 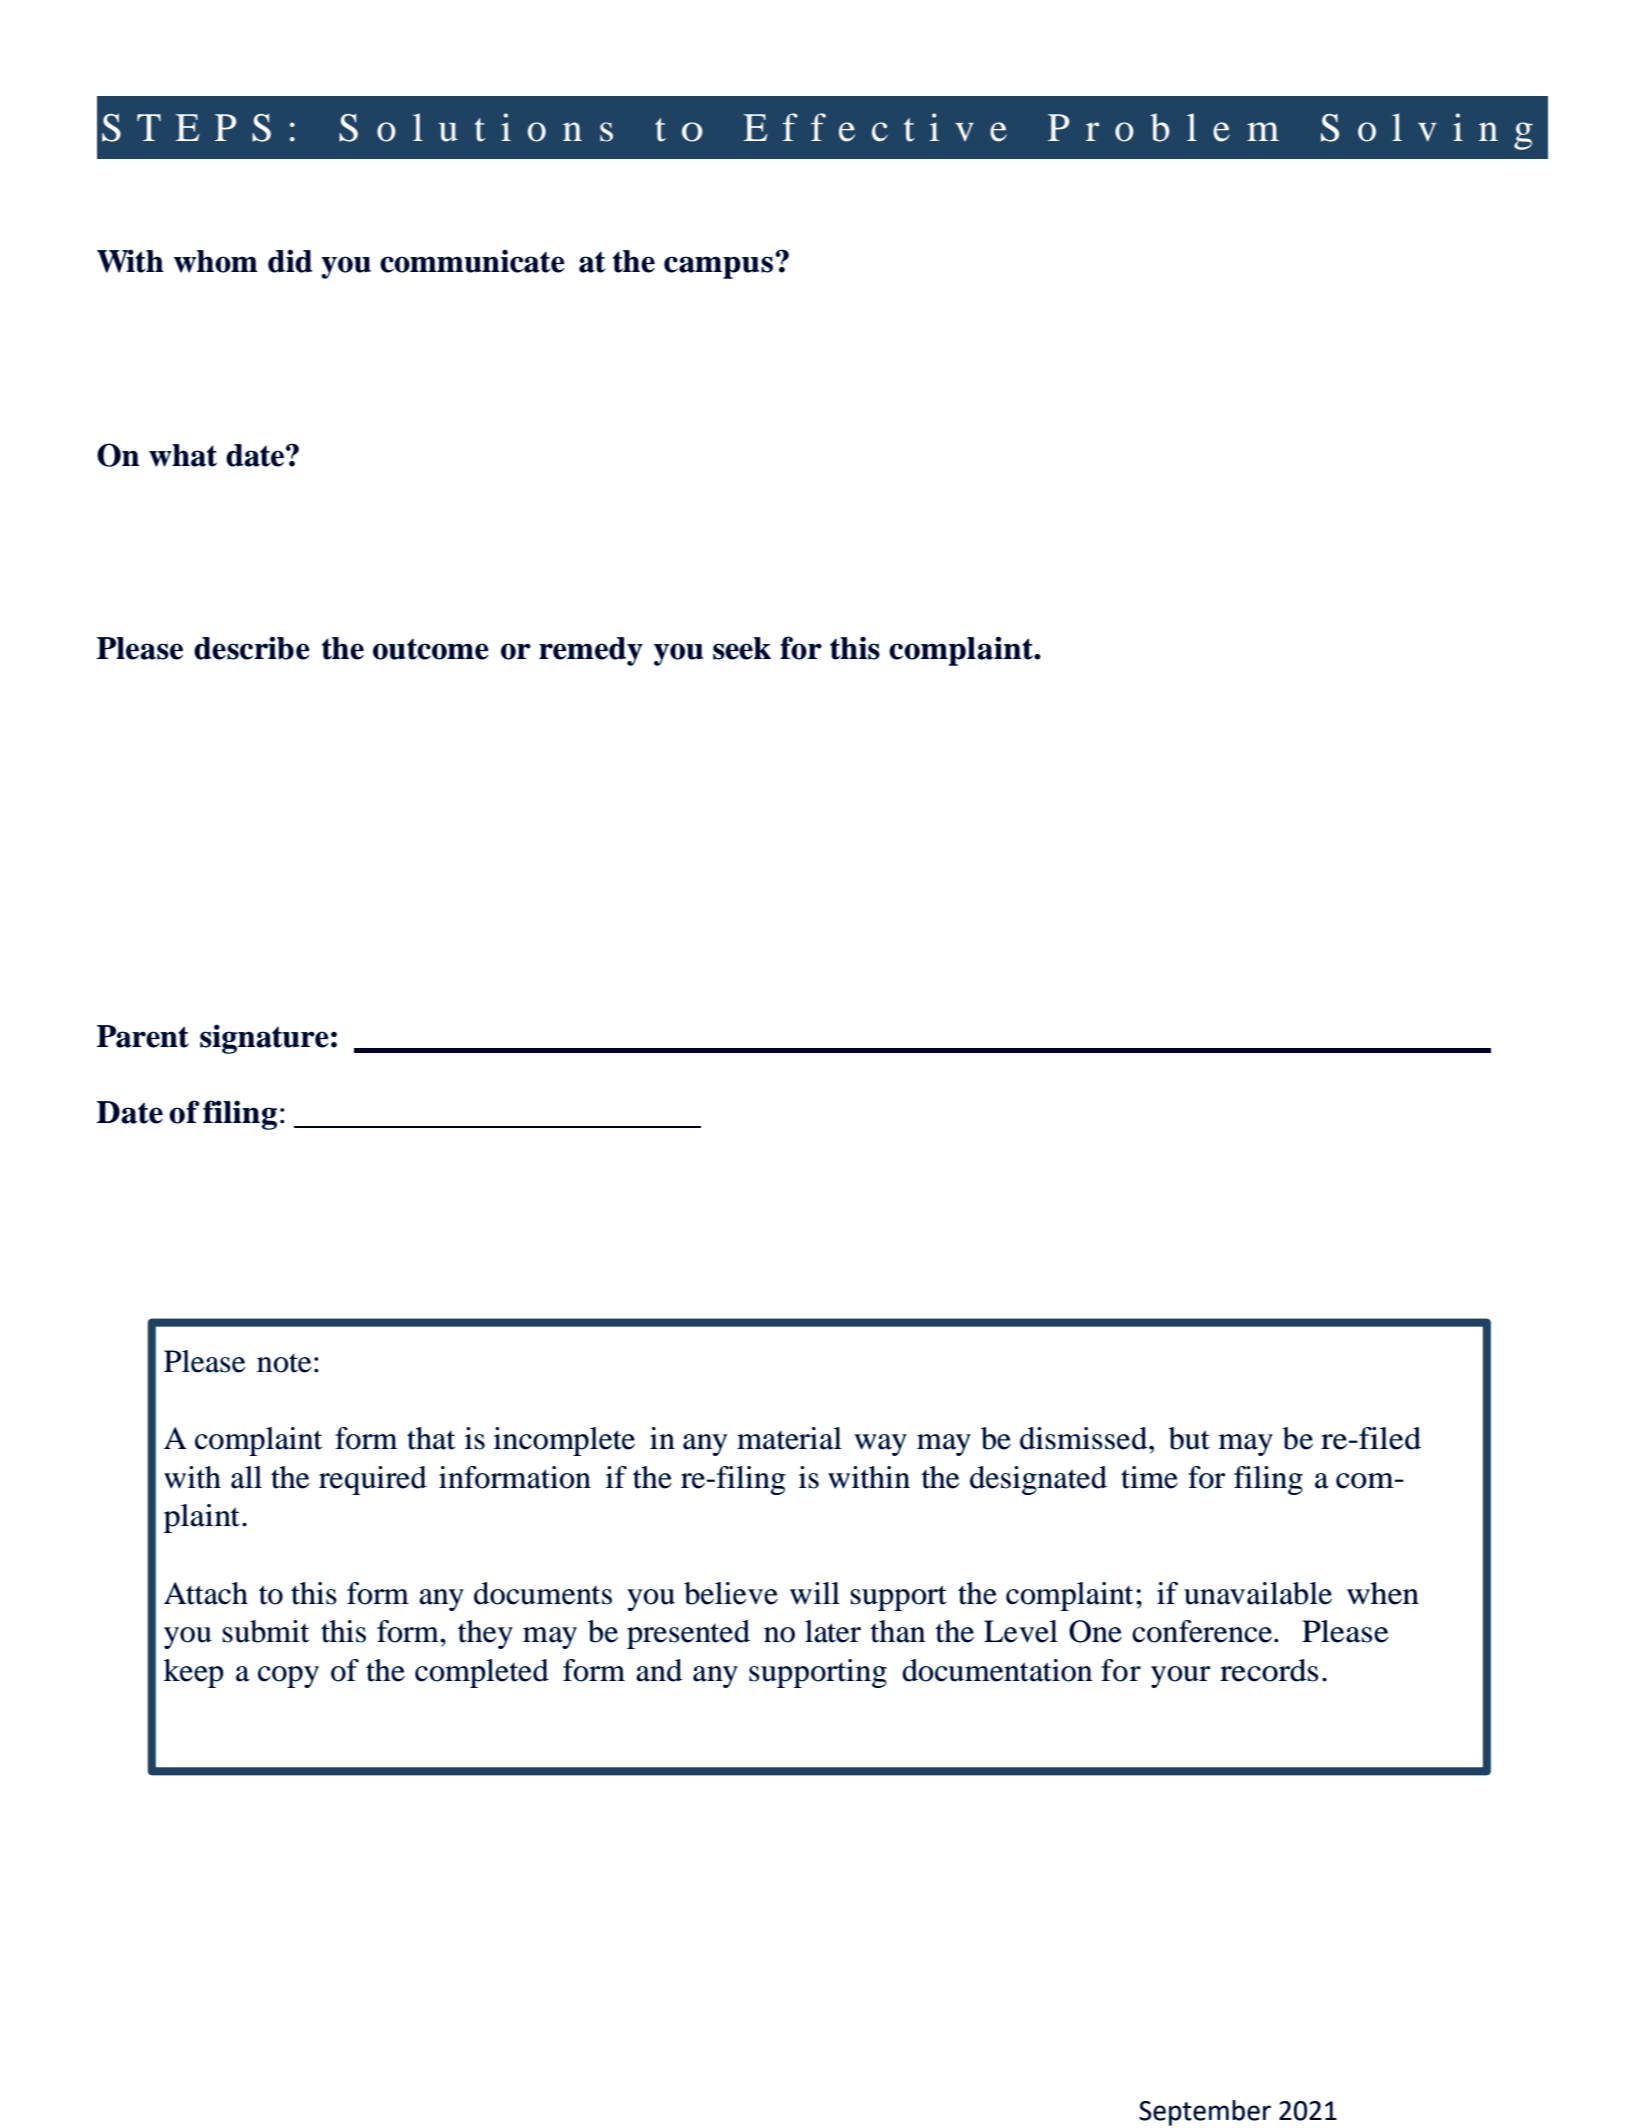 I want to click on remedy, so click(x=591, y=651).
